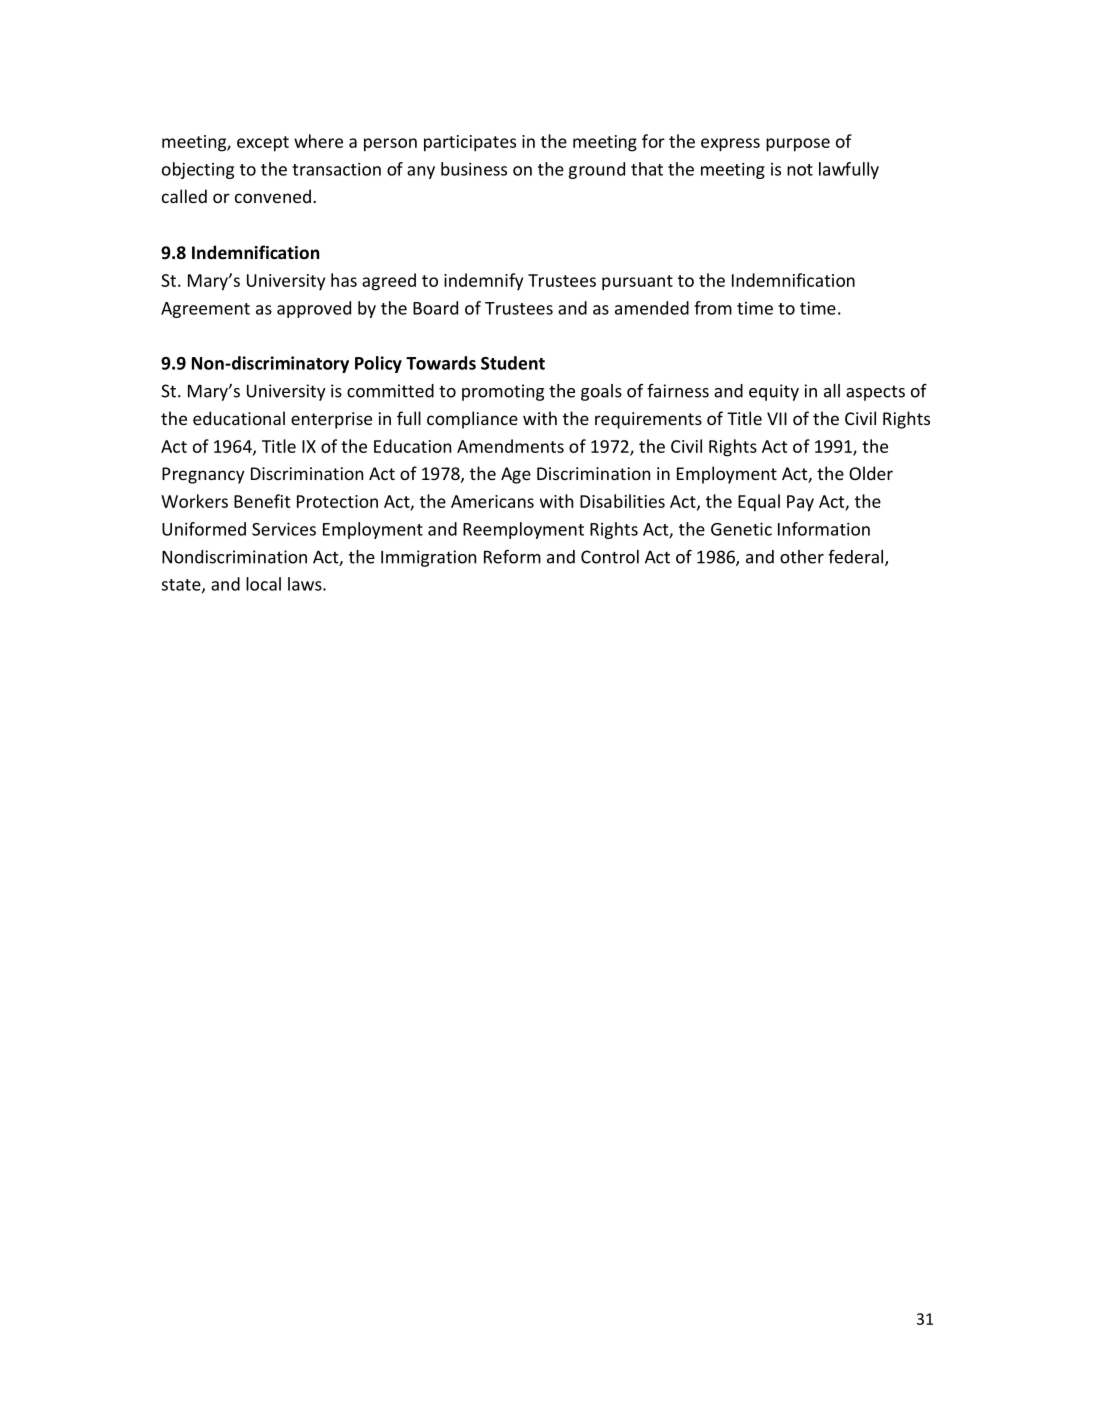  I want to click on VII, so click(777, 418).
